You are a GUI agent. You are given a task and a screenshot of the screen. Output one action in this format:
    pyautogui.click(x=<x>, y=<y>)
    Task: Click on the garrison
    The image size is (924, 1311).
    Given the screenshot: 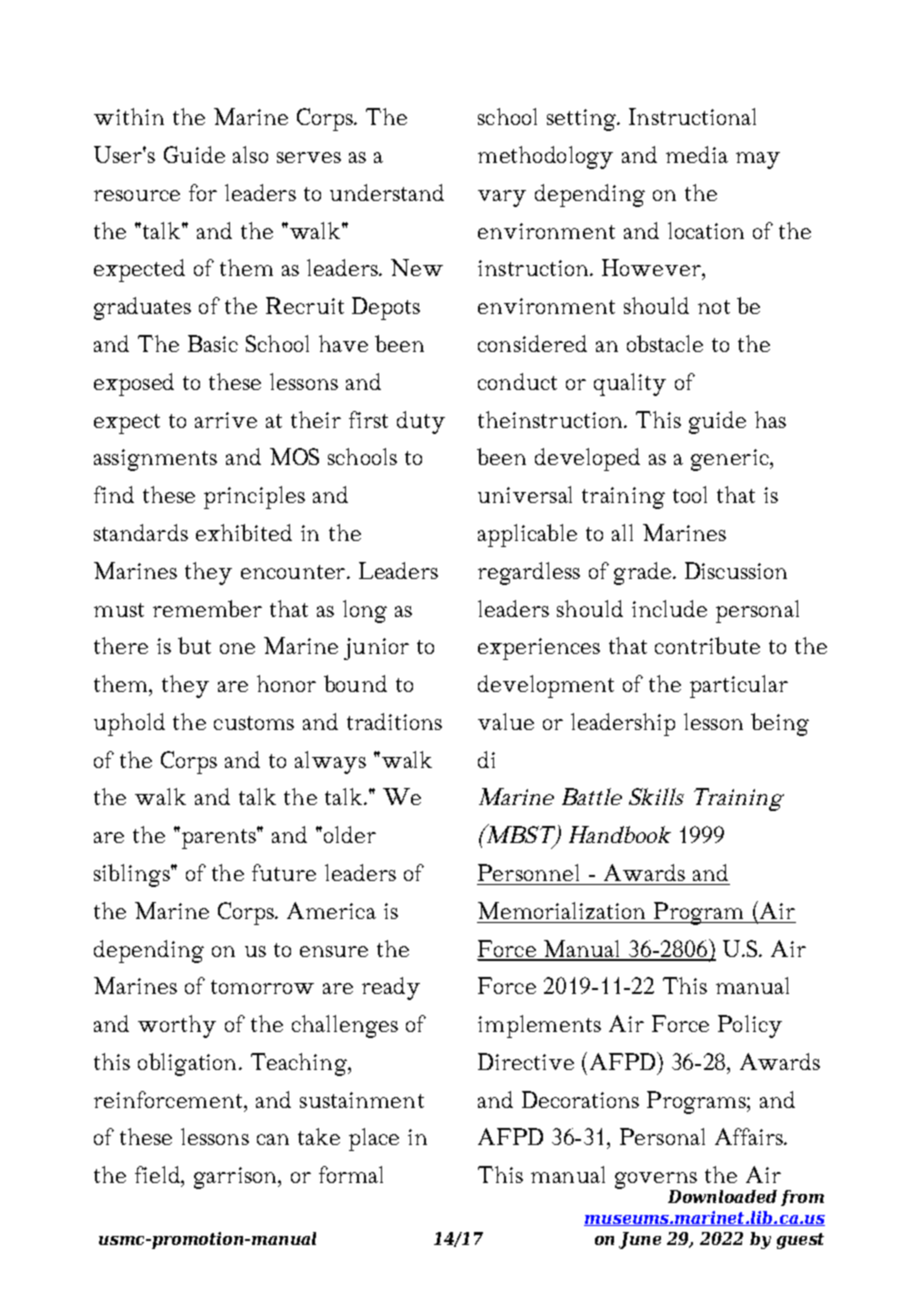 What is the action you would take?
    pyautogui.click(x=236, y=1178)
